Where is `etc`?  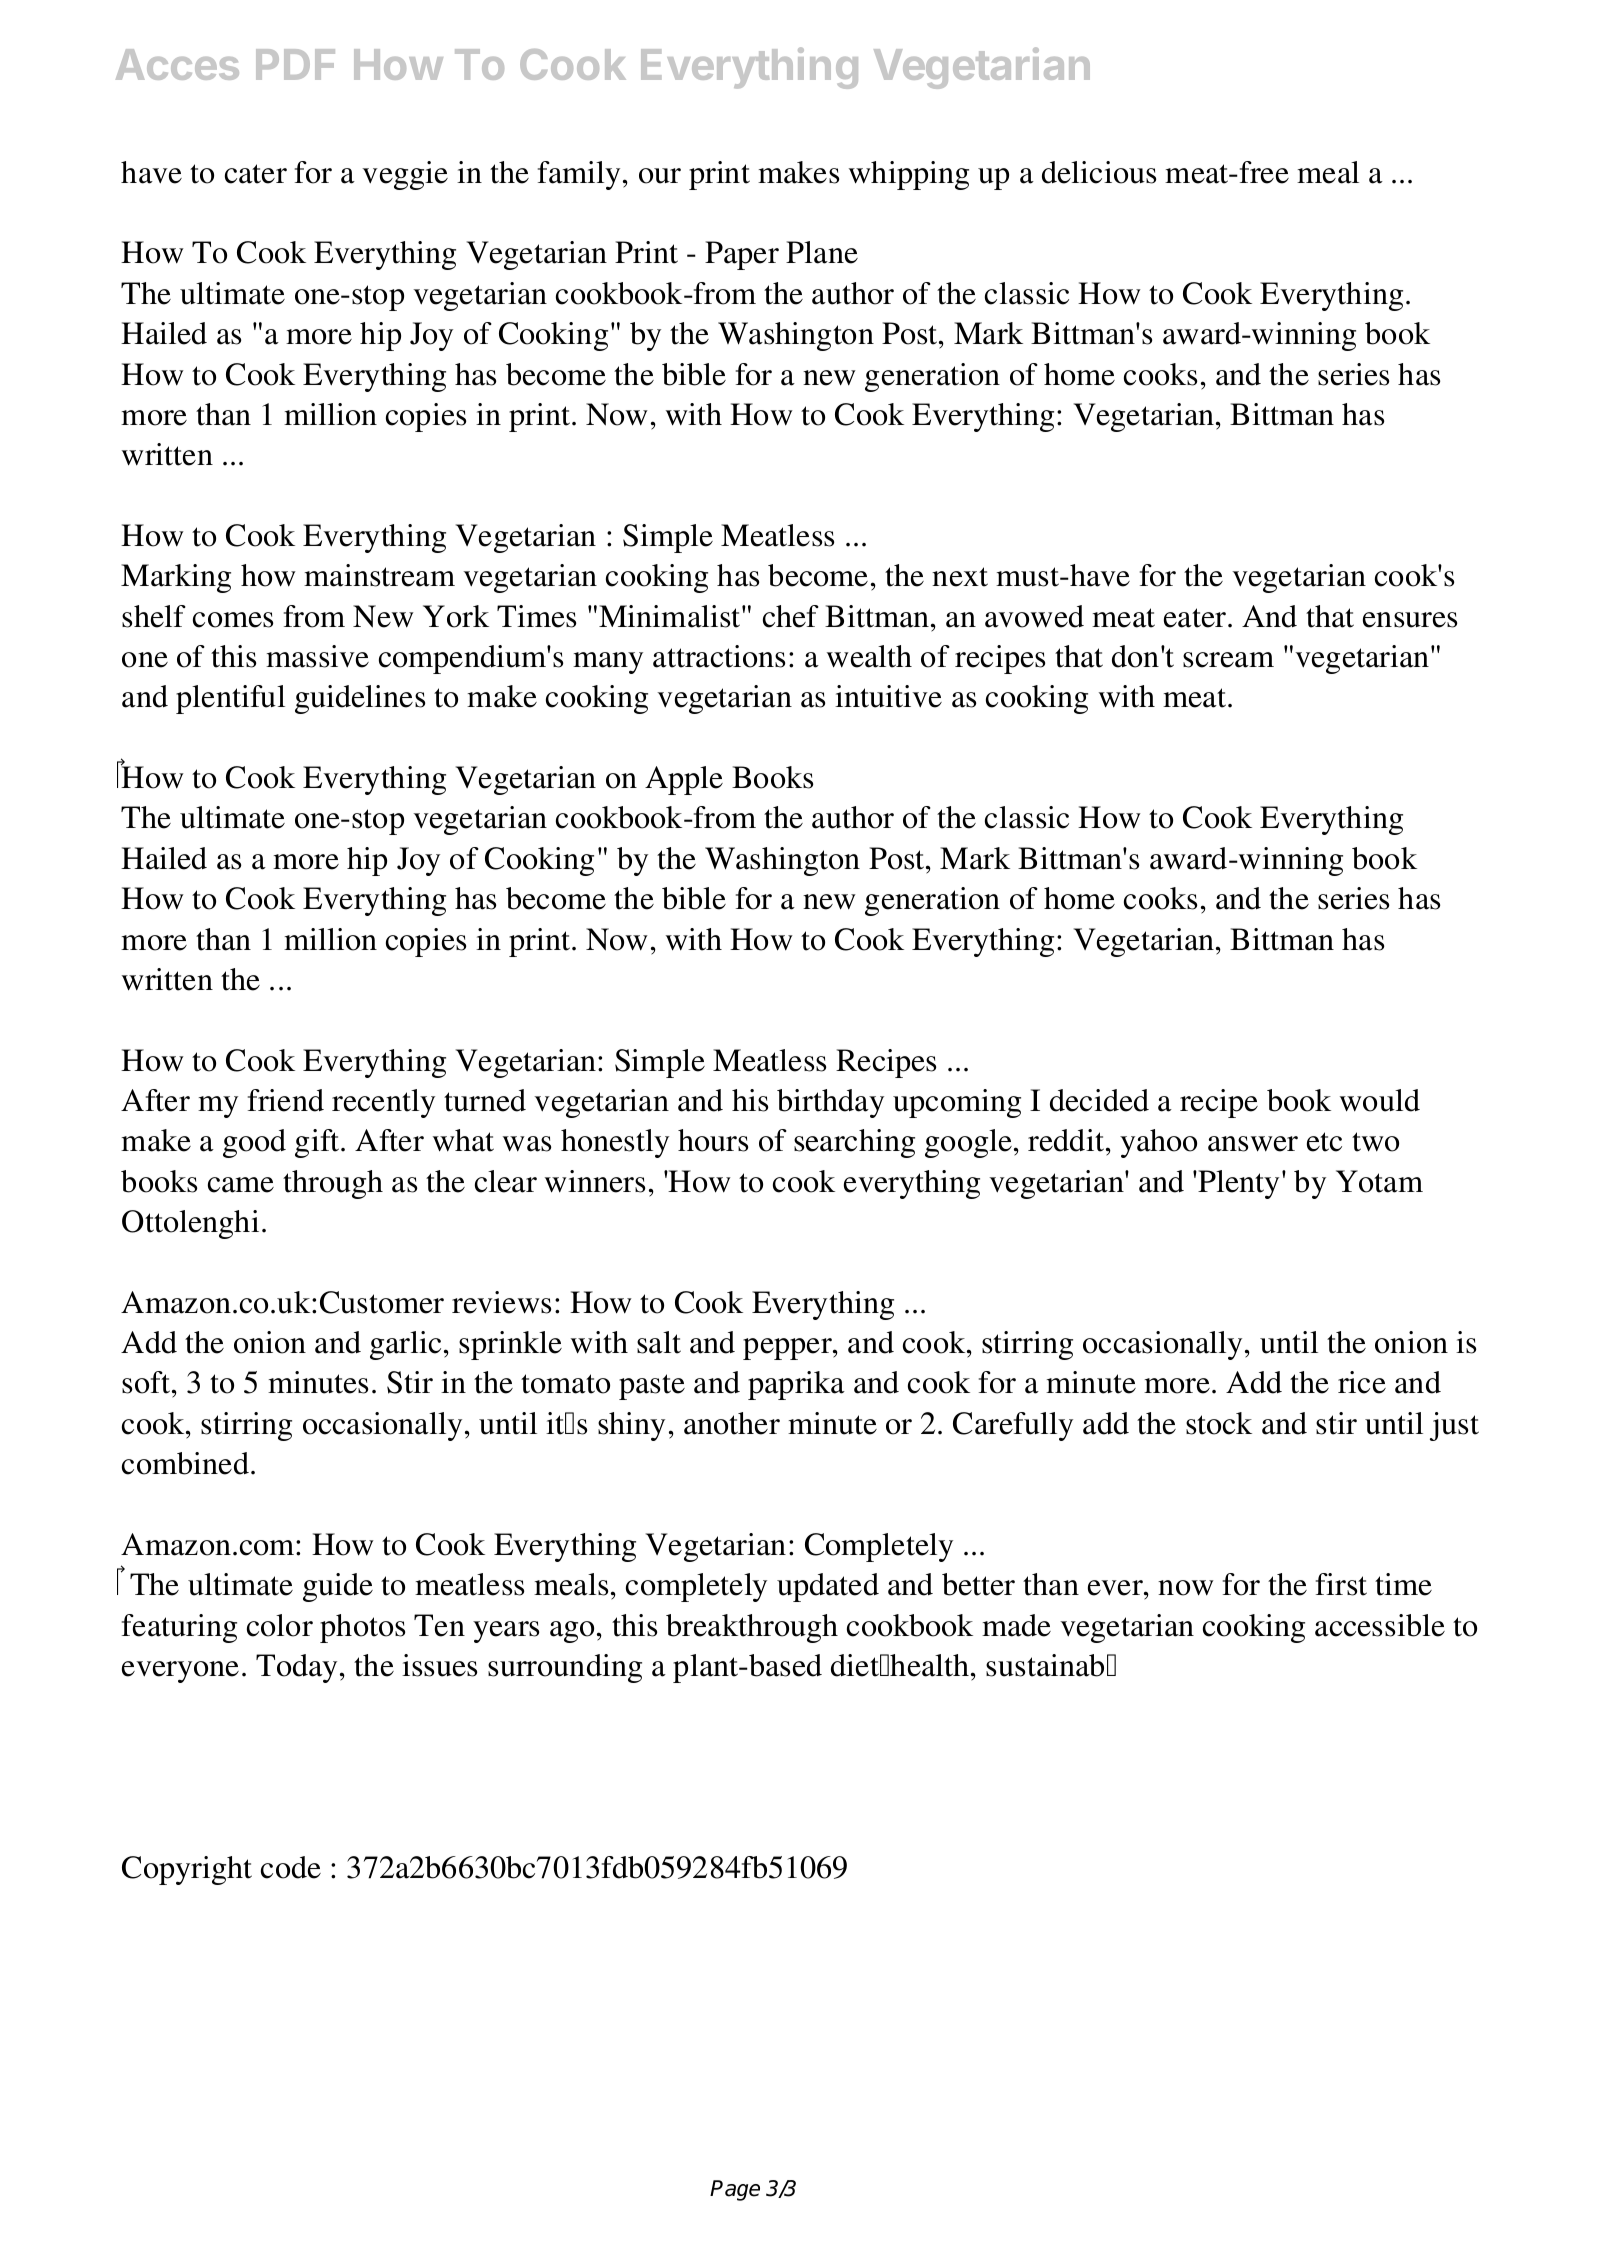 etc is located at coordinates (1324, 1142).
